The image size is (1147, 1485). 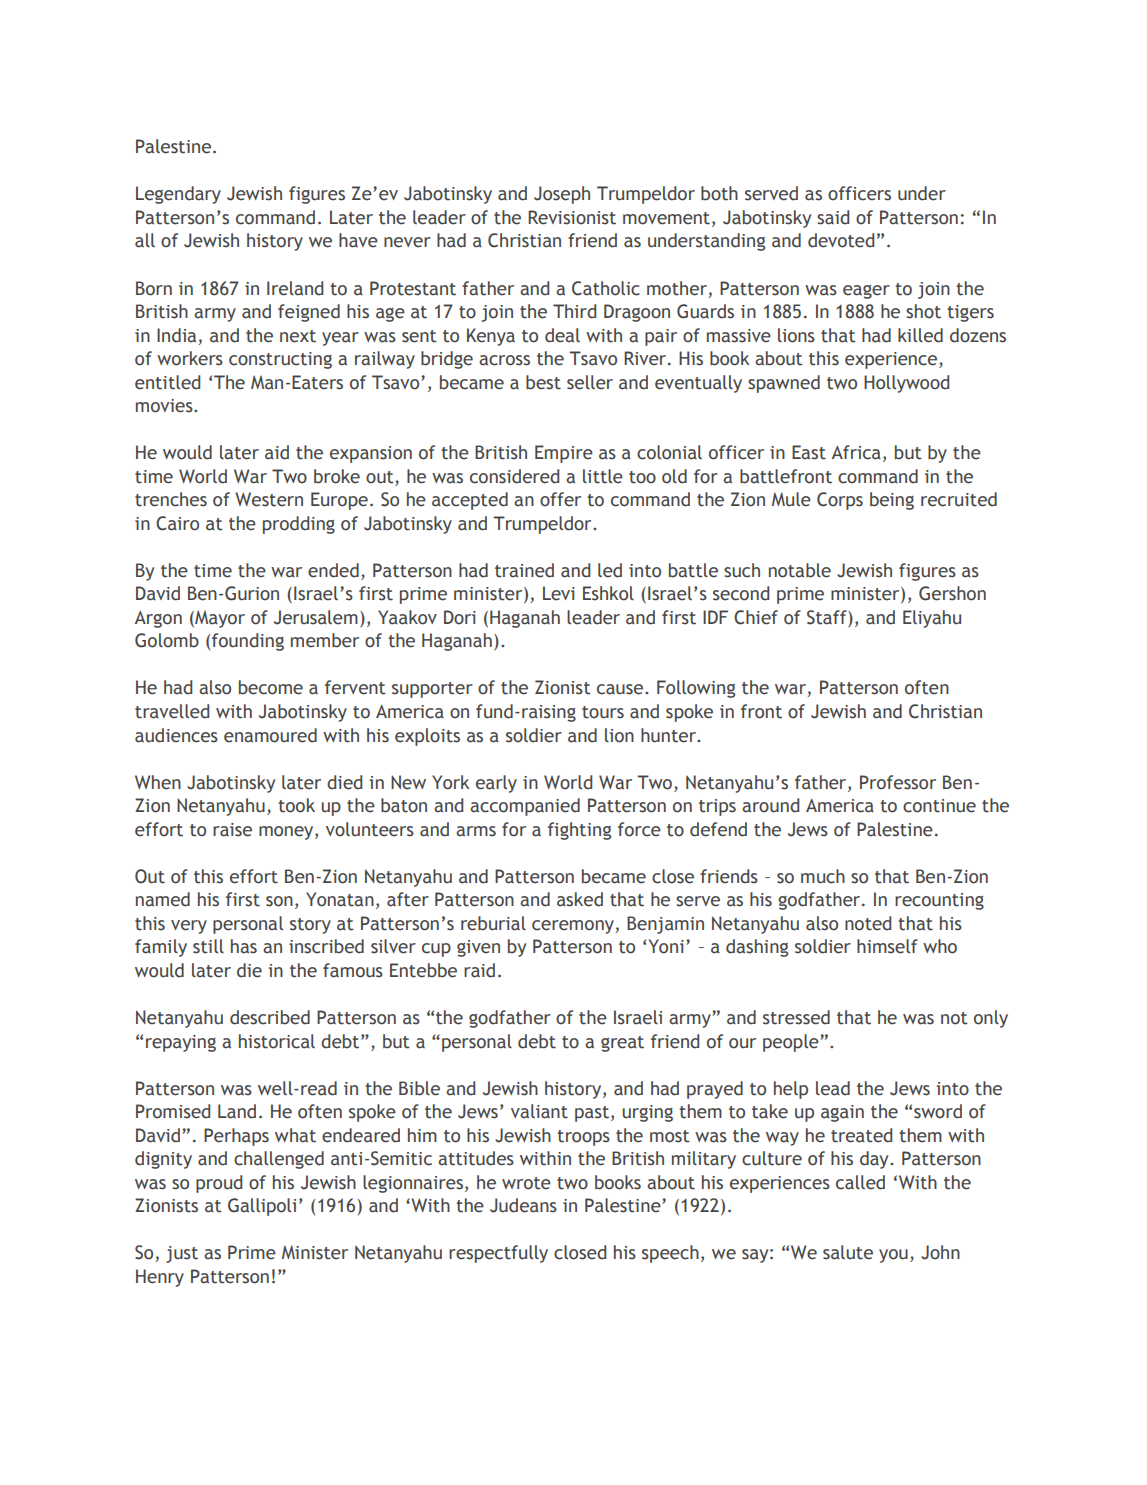 What do you see at coordinates (559, 593) in the document?
I see `Levi` at bounding box center [559, 593].
